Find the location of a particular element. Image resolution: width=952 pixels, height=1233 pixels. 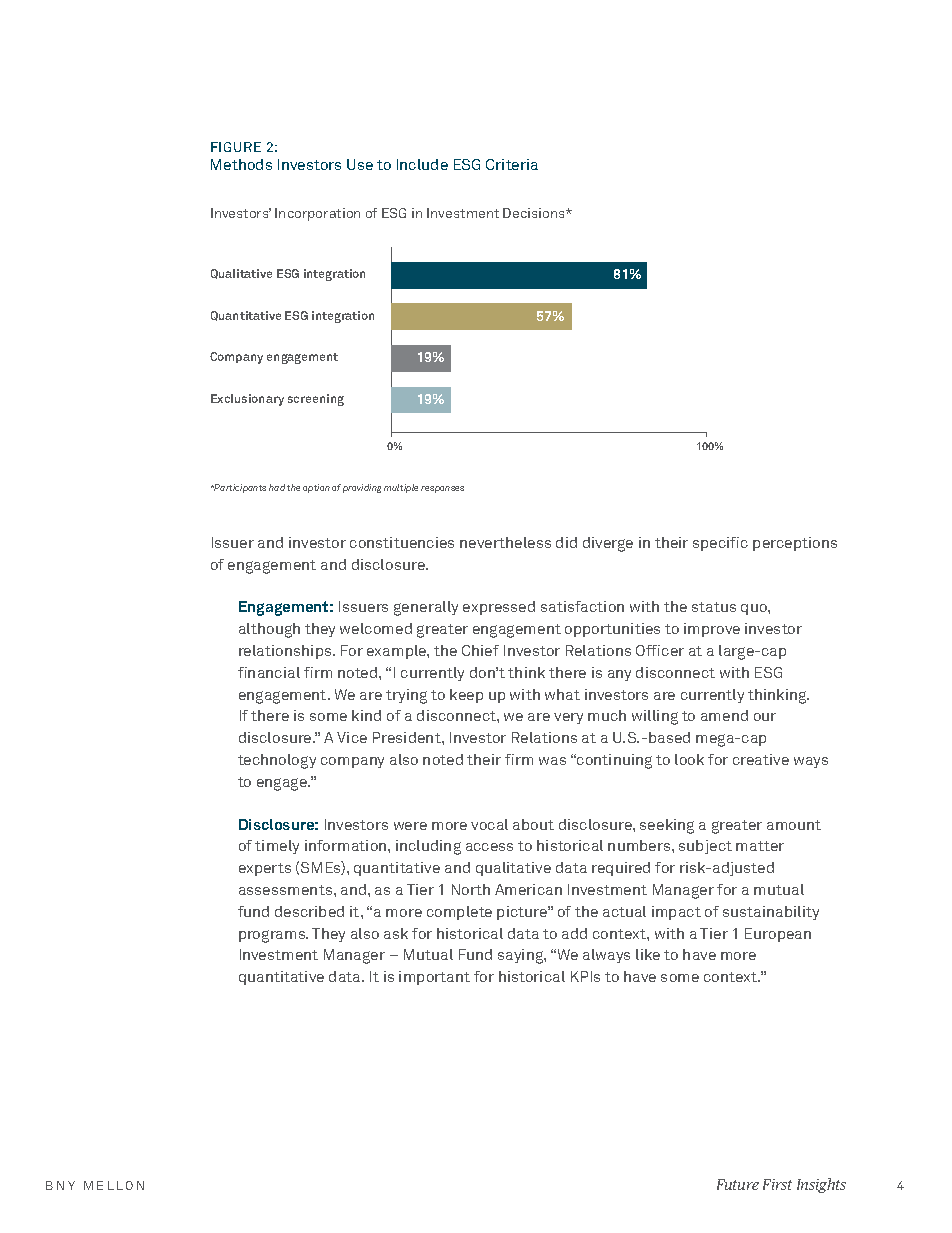

Methods is located at coordinates (241, 164).
